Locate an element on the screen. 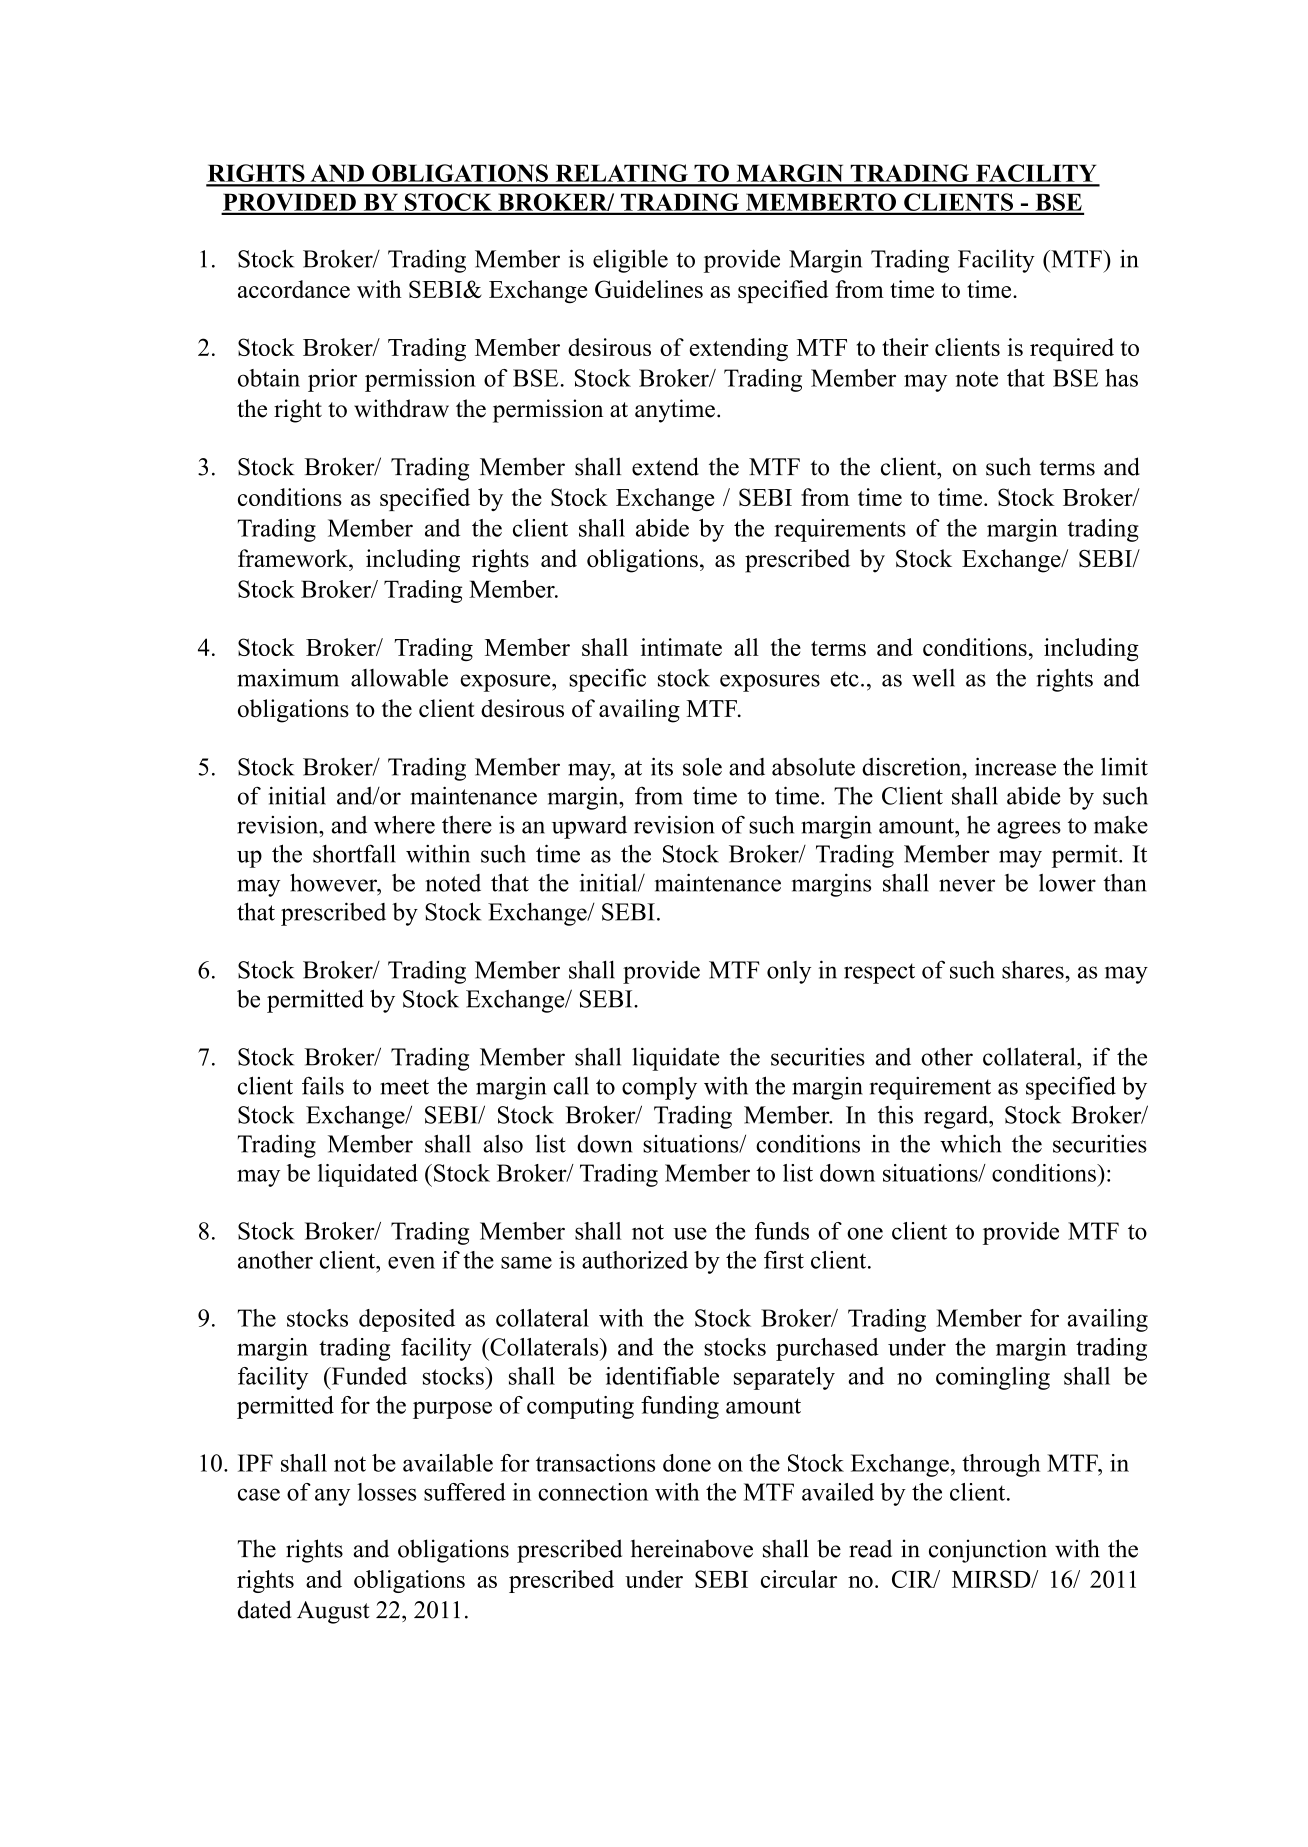 The width and height of the screenshot is (1308, 1847). allowable is located at coordinates (399, 677).
